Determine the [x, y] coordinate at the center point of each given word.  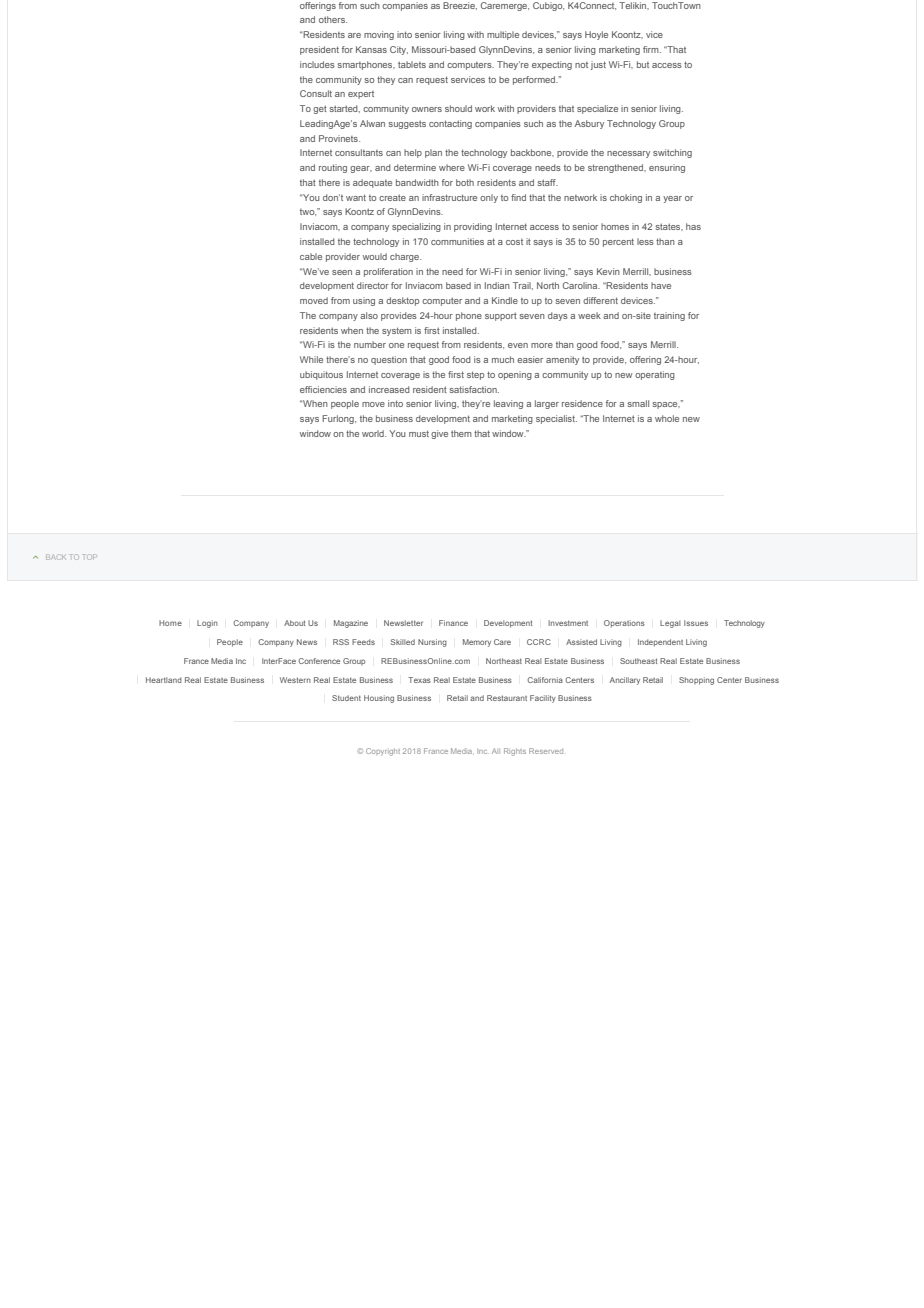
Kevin [608, 271]
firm [652, 49]
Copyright [383, 752]
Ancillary [625, 681]
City [399, 50]
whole [667, 418]
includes [317, 64]
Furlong [339, 419]
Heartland [164, 680]
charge [405, 257]
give [439, 434]
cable [311, 256]
